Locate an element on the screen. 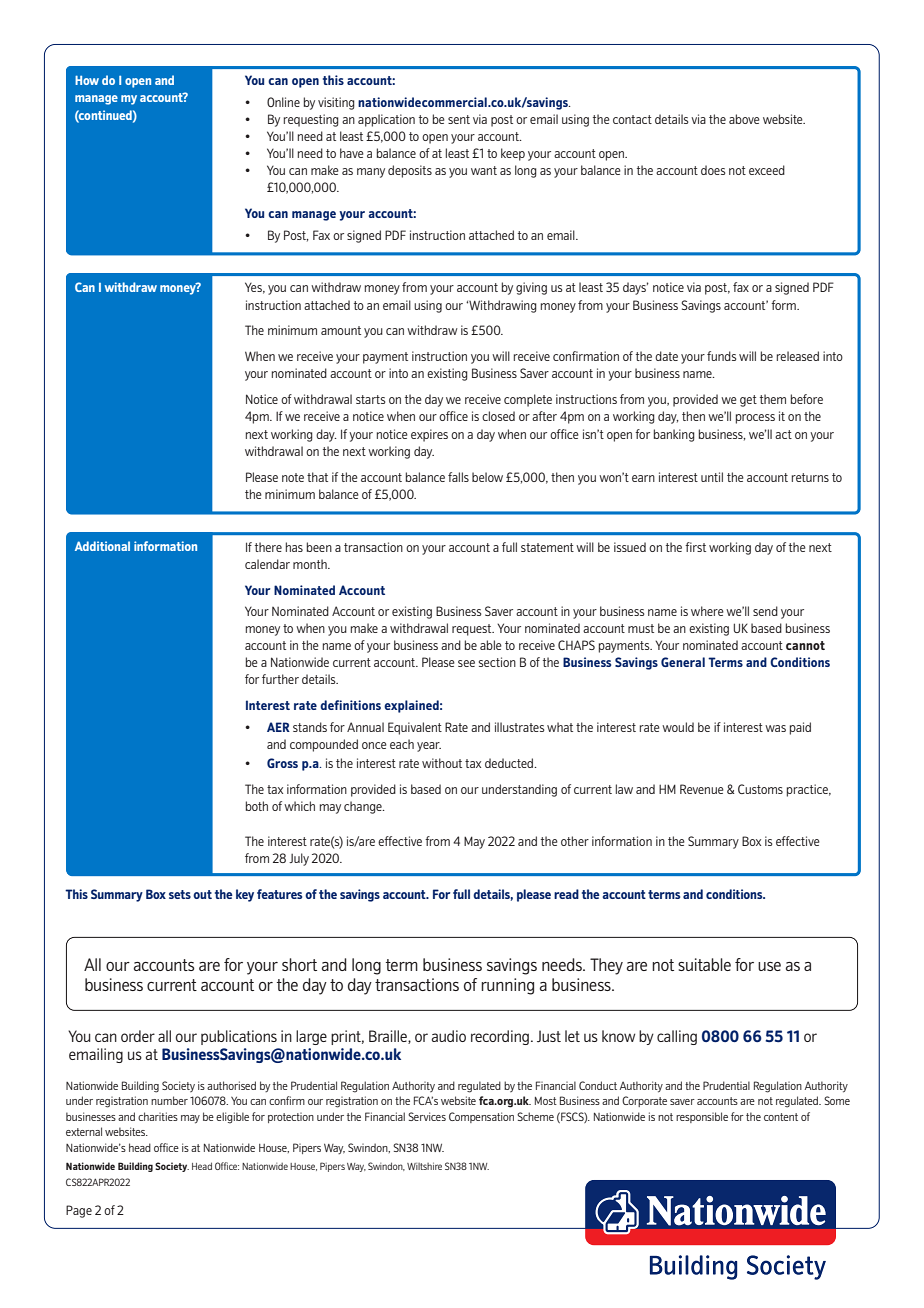  How is located at coordinates (87, 80).
